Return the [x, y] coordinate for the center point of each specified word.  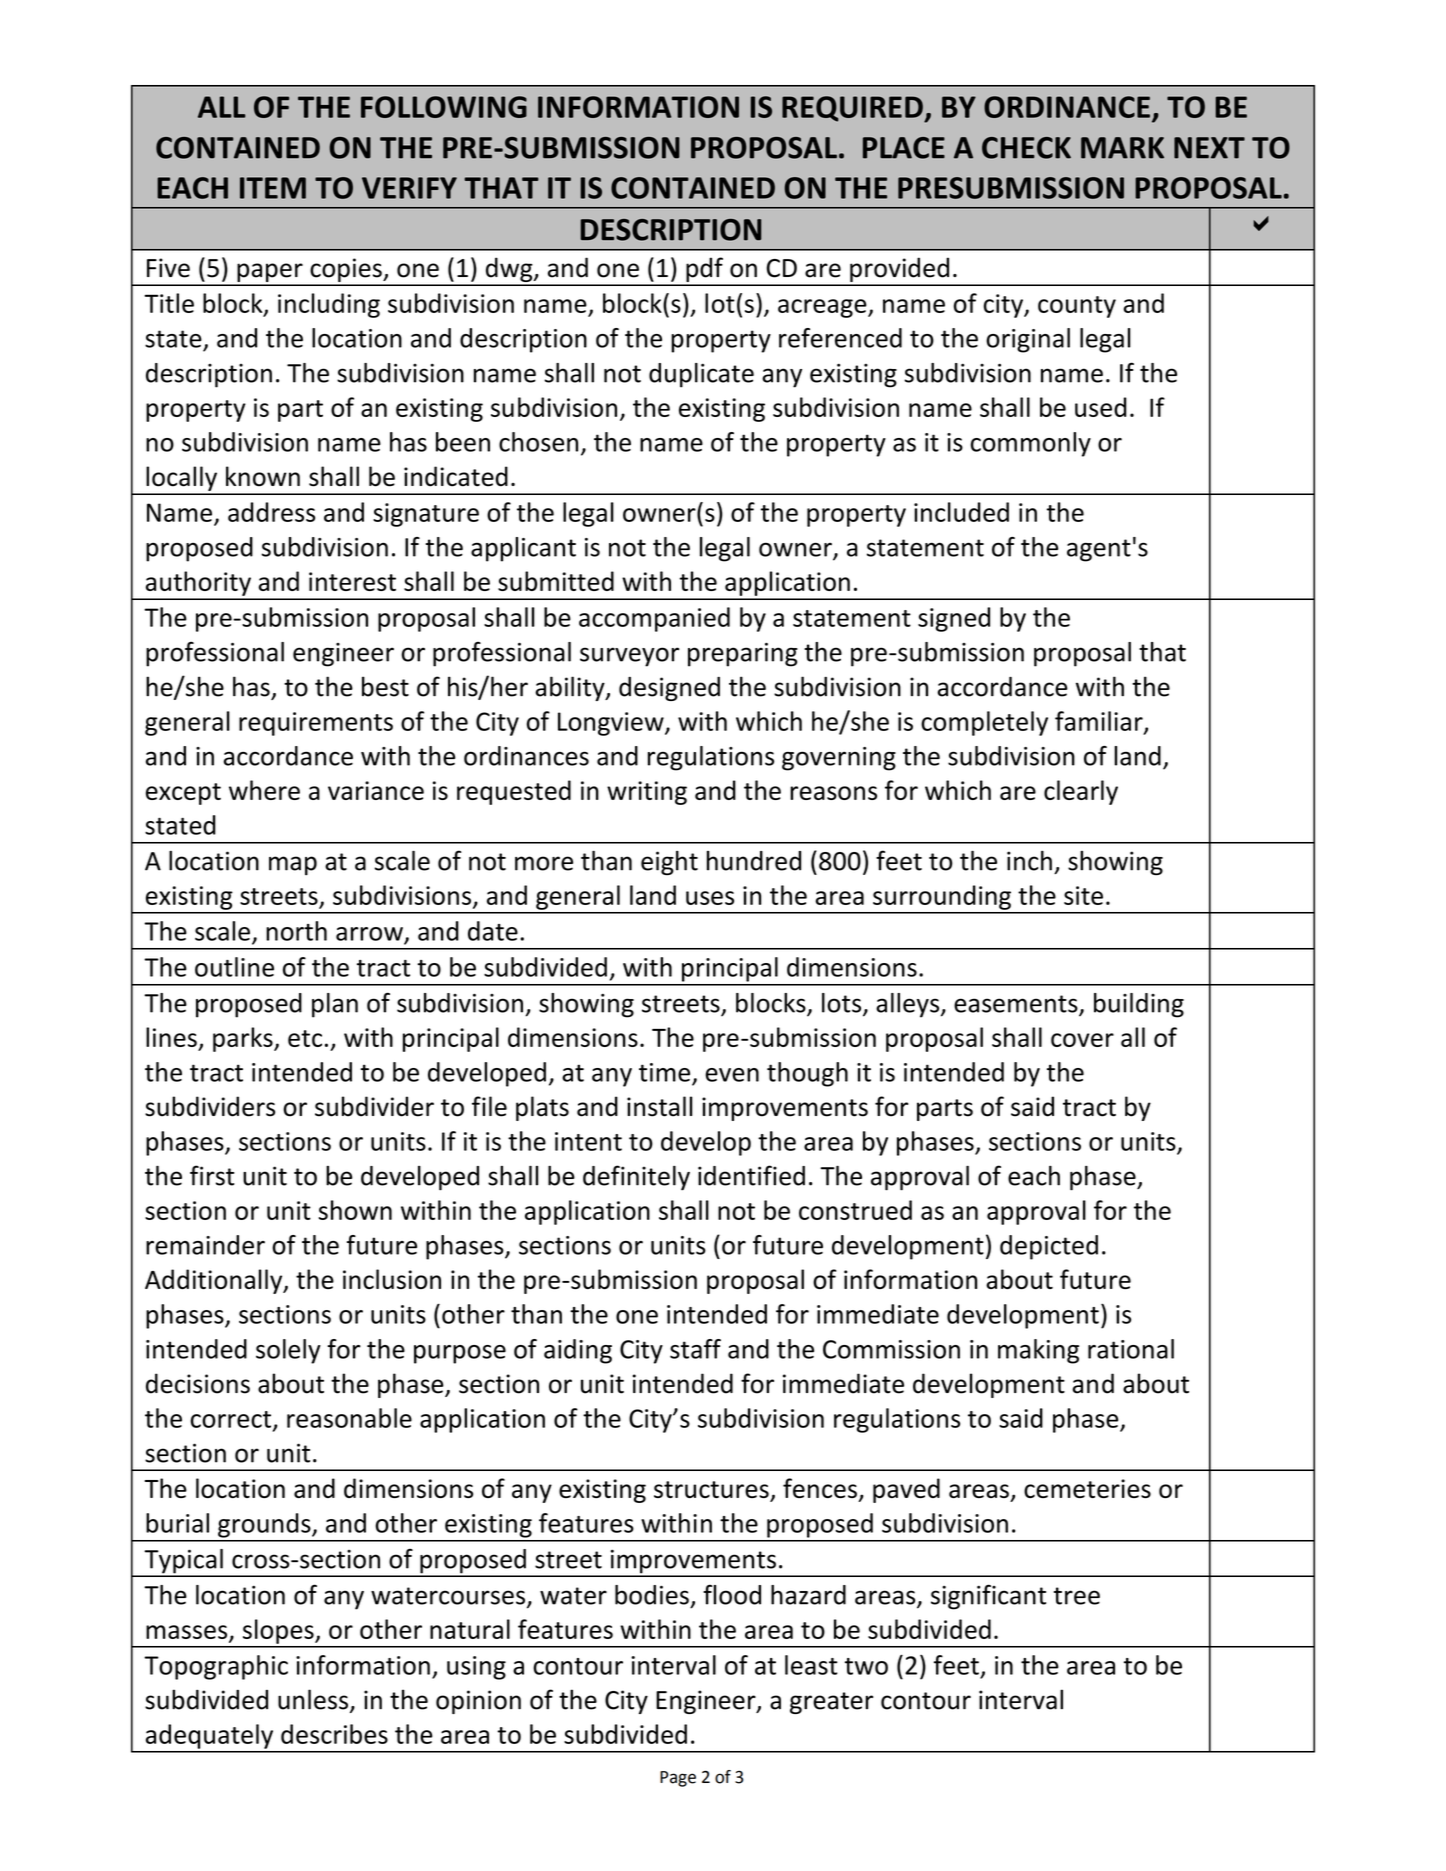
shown [355, 1210]
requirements [316, 724]
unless [313, 1699]
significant [988, 1597]
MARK [1122, 148]
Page [678, 1779]
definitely [636, 1178]
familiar [1100, 722]
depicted [1049, 1247]
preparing [743, 654]
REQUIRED [853, 109]
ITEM [273, 188]
